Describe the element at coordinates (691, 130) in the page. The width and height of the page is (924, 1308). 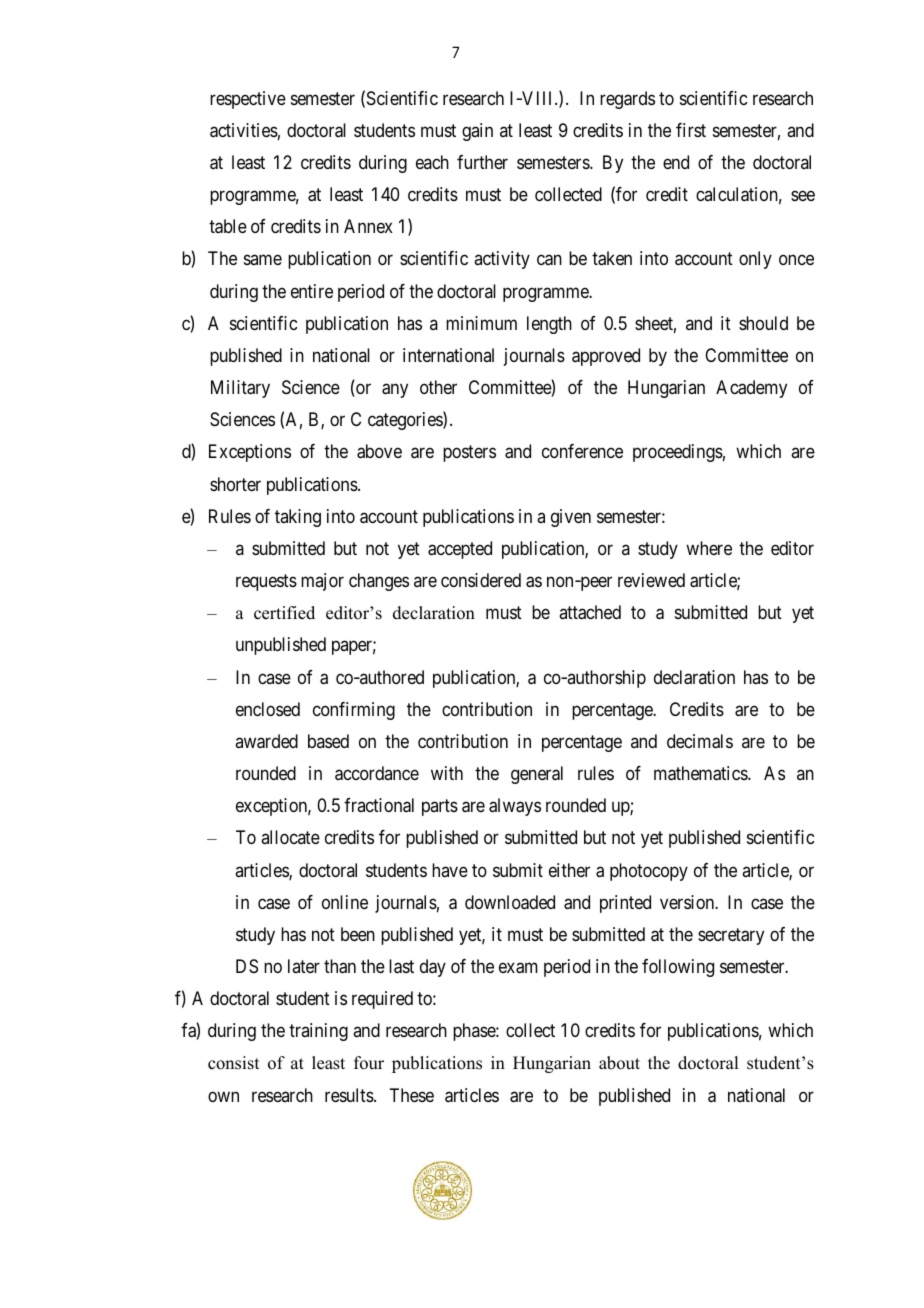
I see `first` at that location.
